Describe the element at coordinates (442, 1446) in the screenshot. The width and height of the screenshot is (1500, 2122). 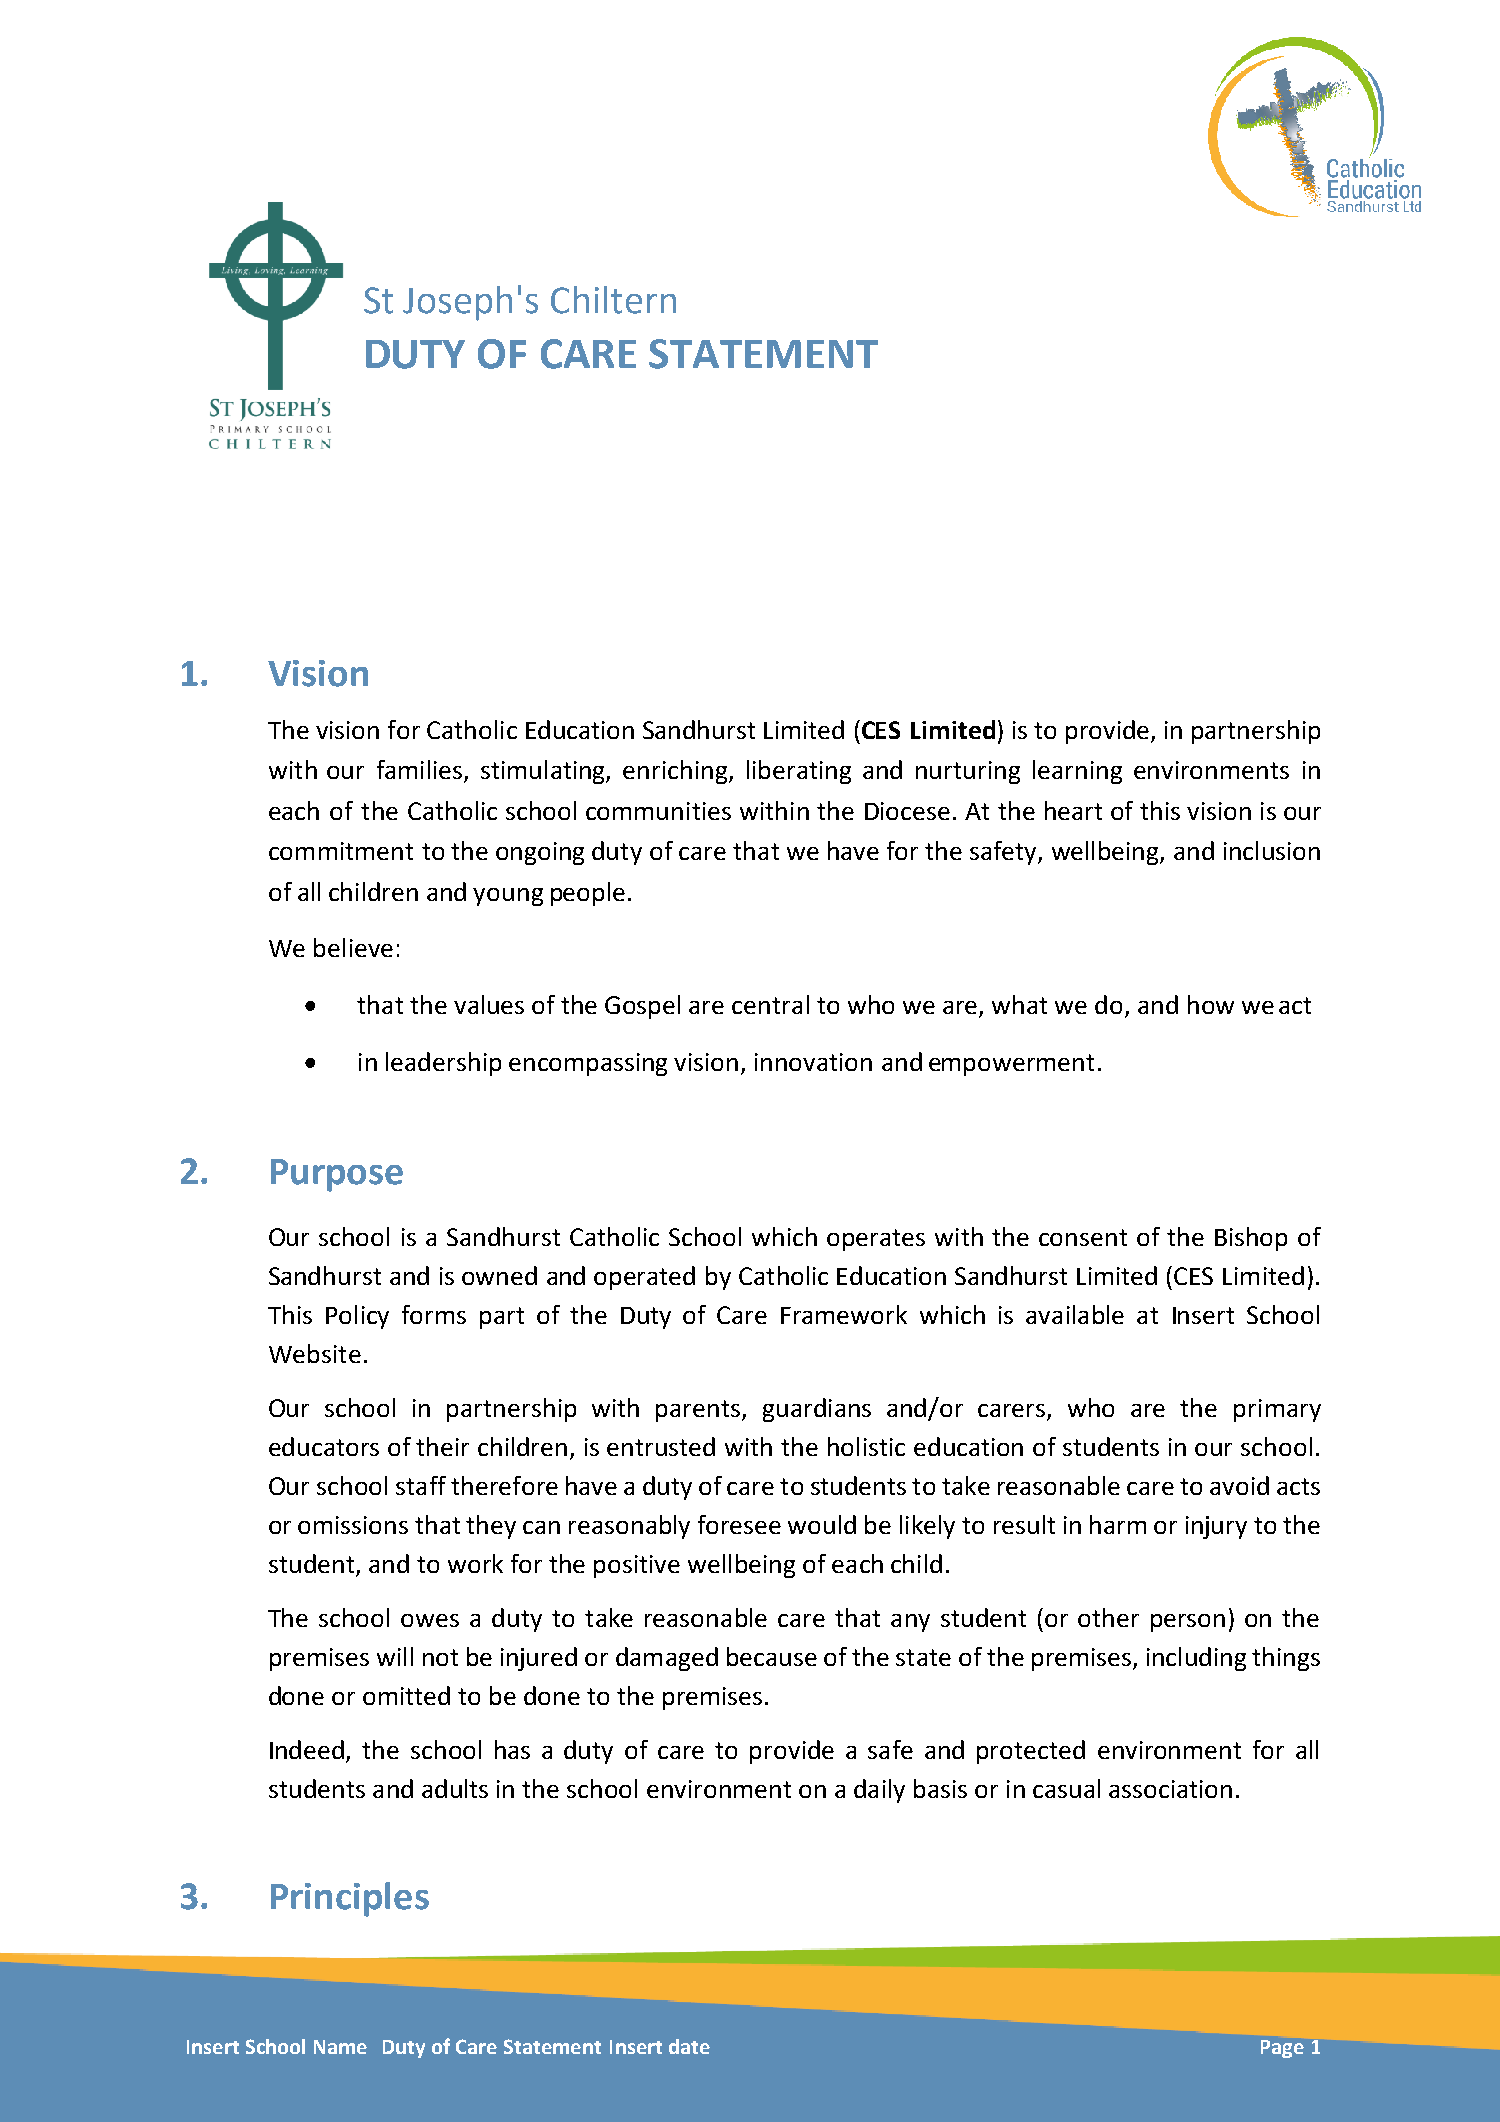
I see `their` at that location.
